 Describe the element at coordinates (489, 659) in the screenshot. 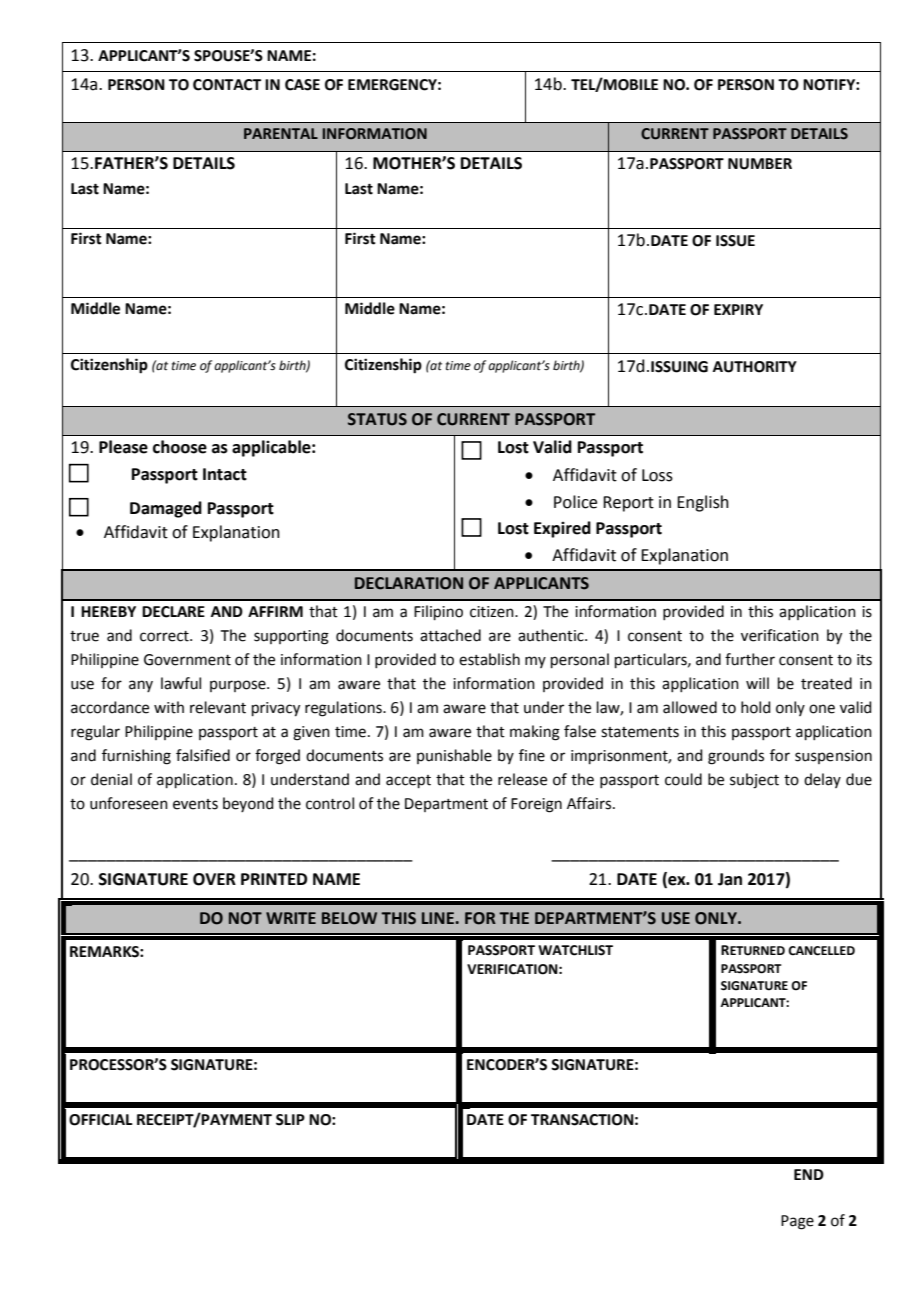

I see `establish` at that location.
